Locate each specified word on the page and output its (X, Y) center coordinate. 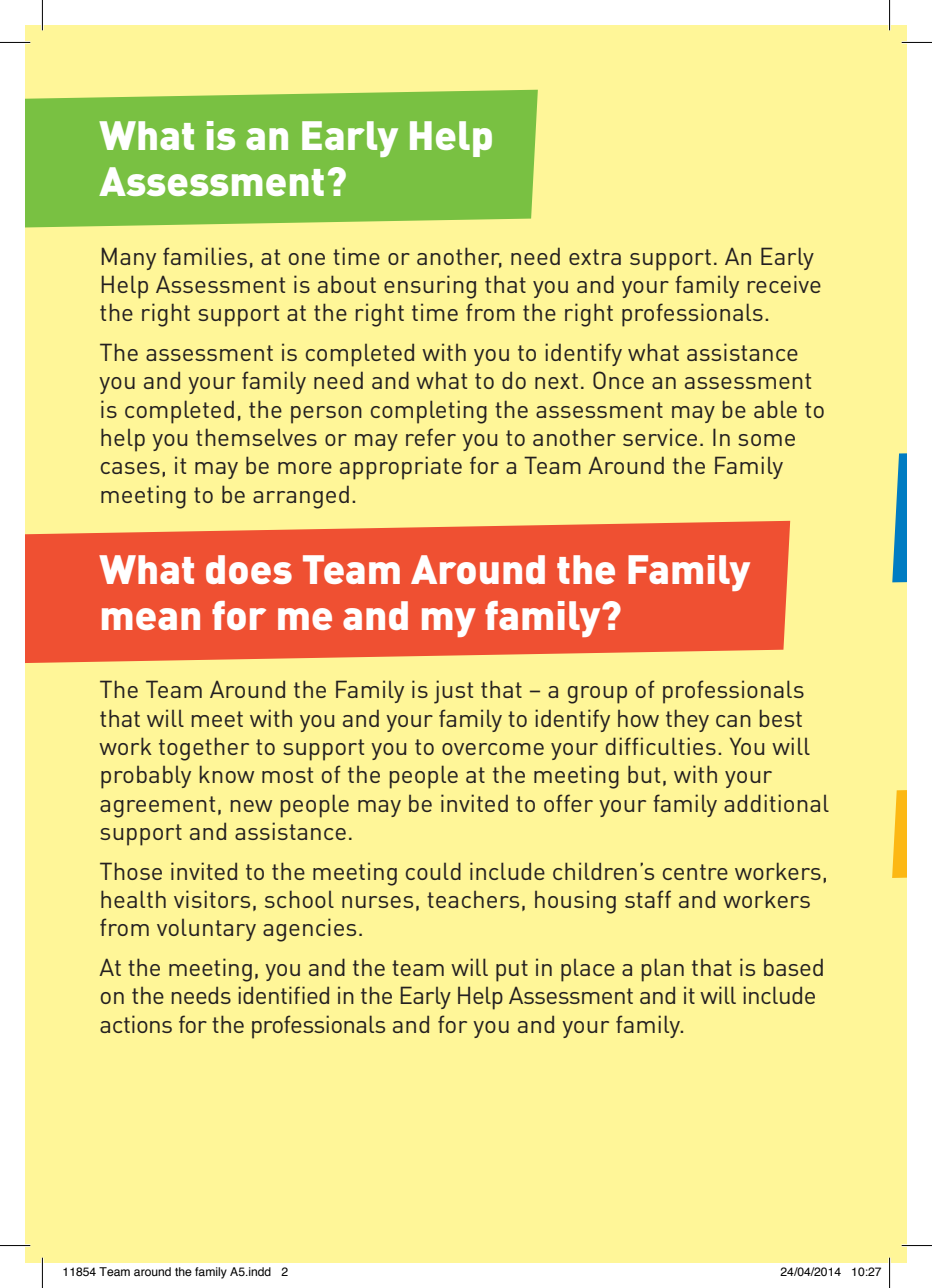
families (205, 256)
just (453, 692)
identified (283, 995)
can (733, 721)
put (512, 971)
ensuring (430, 287)
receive (784, 284)
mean (151, 619)
